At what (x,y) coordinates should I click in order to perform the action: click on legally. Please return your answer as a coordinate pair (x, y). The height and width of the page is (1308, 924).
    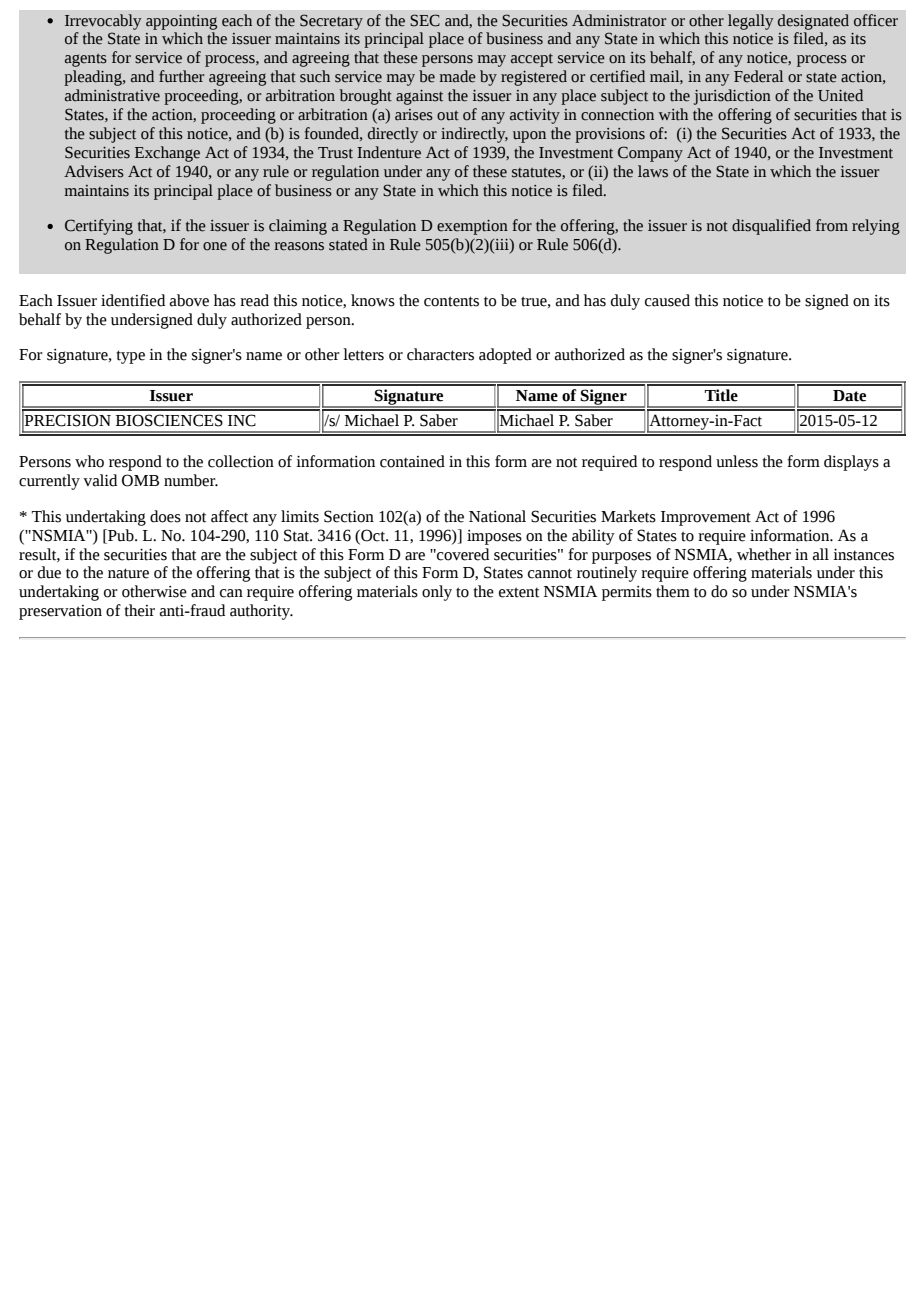
    Looking at the image, I should click on (751, 22).
